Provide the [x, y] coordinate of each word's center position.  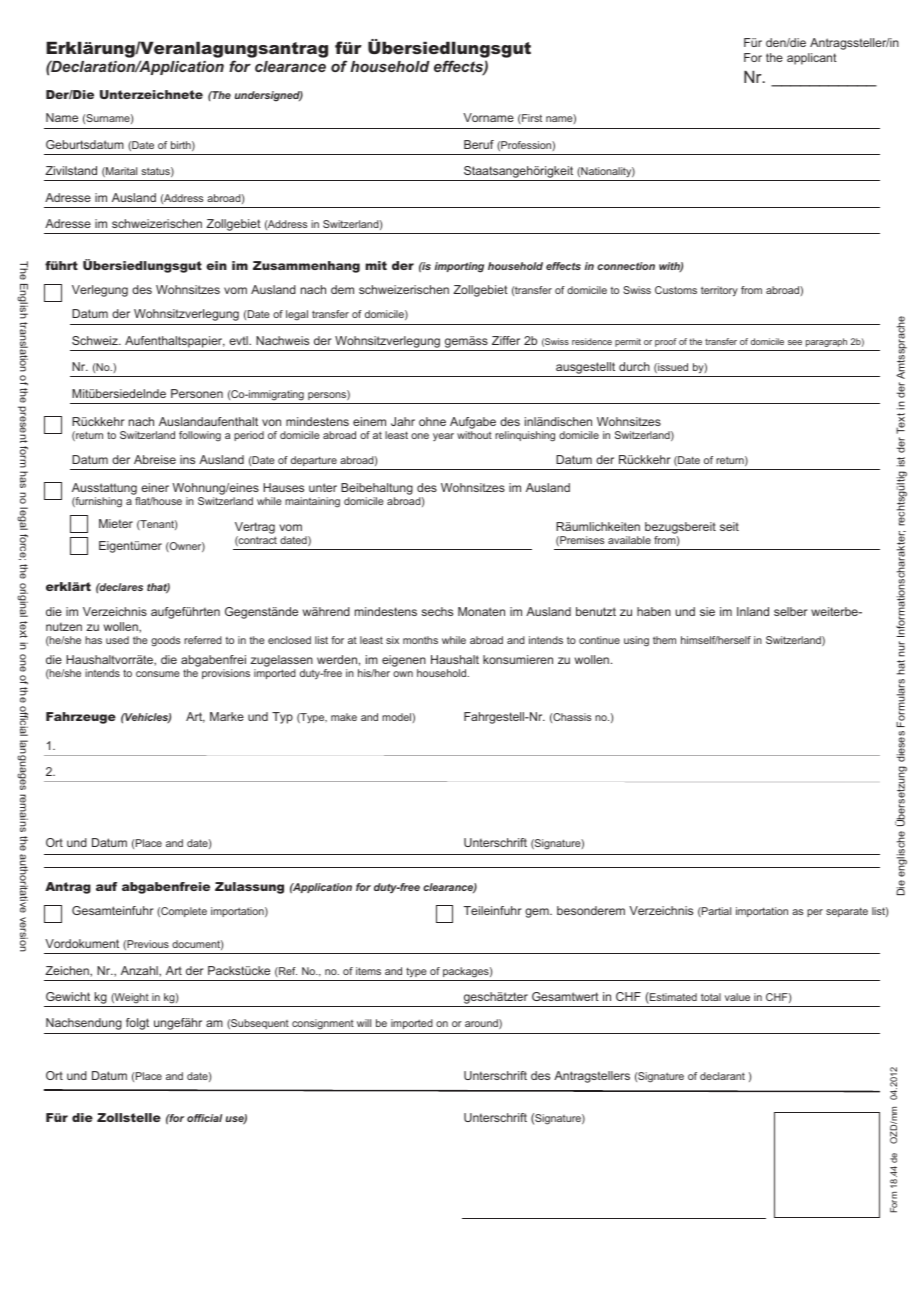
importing [459, 267]
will [364, 1023]
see [795, 342]
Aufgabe [473, 424]
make [344, 717]
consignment [323, 1024]
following [200, 436]
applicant [812, 59]
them [664, 640]
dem [342, 289]
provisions [226, 674]
